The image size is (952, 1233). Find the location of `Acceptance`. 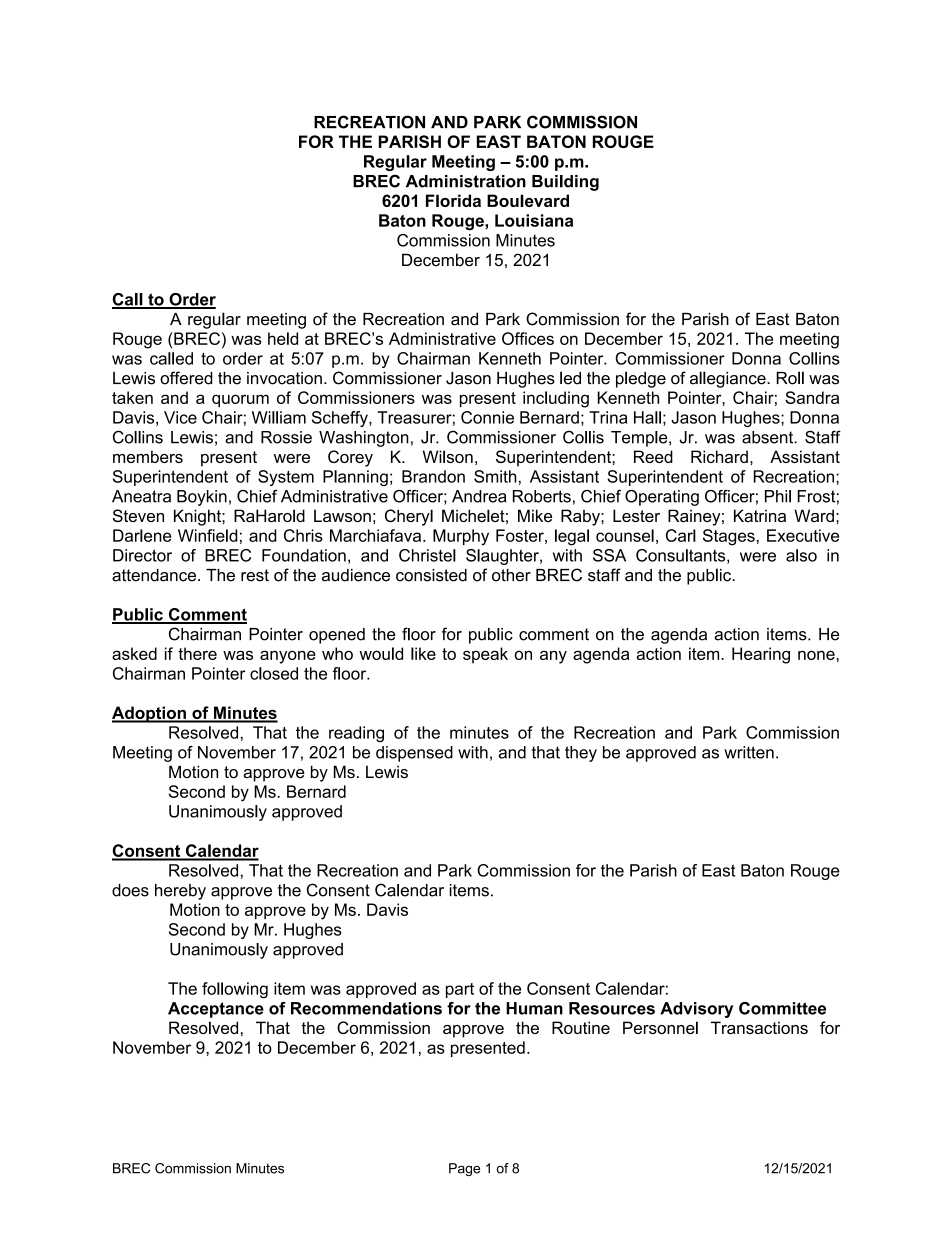

Acceptance is located at coordinates (216, 1010).
